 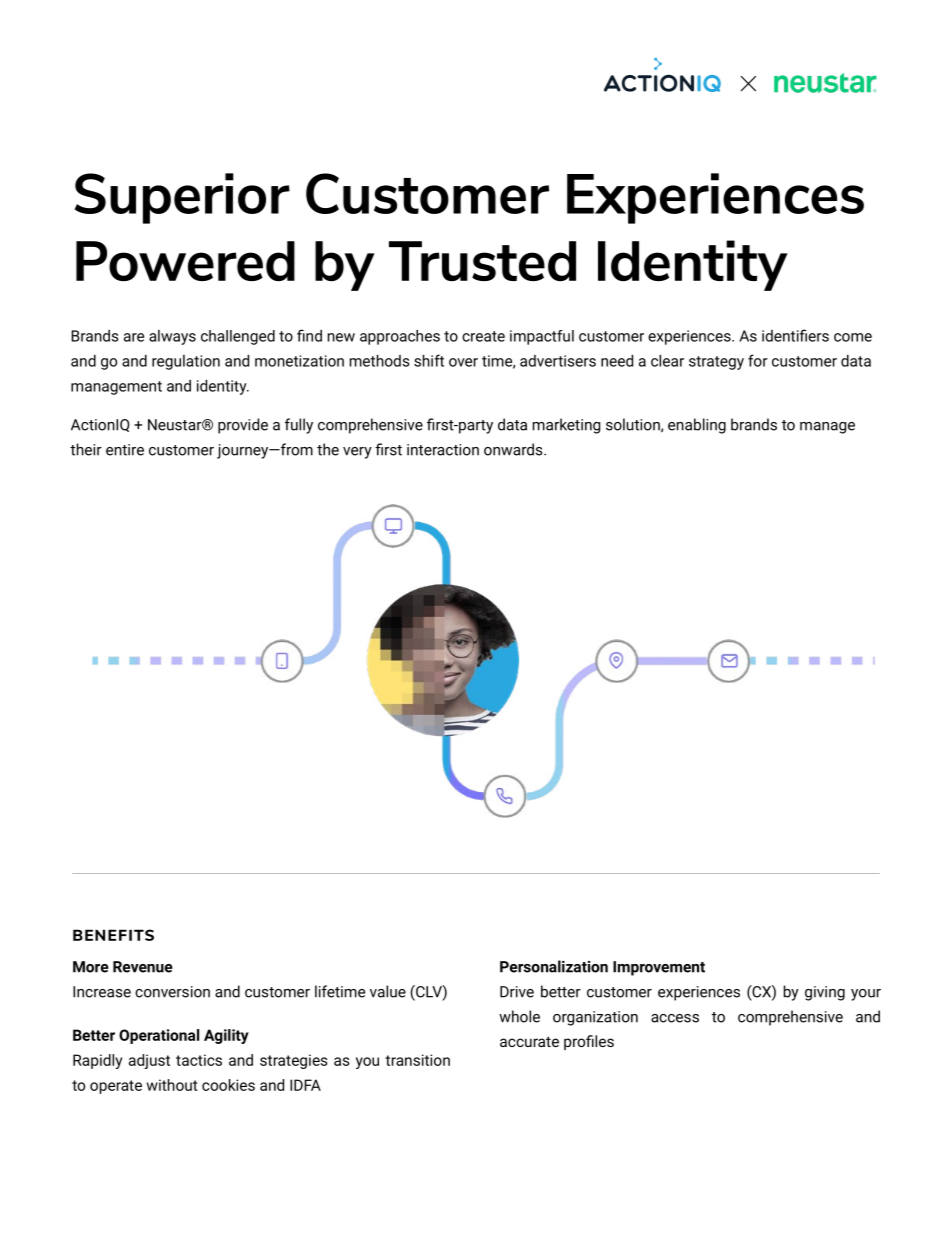 I want to click on interaction, so click(x=443, y=450).
